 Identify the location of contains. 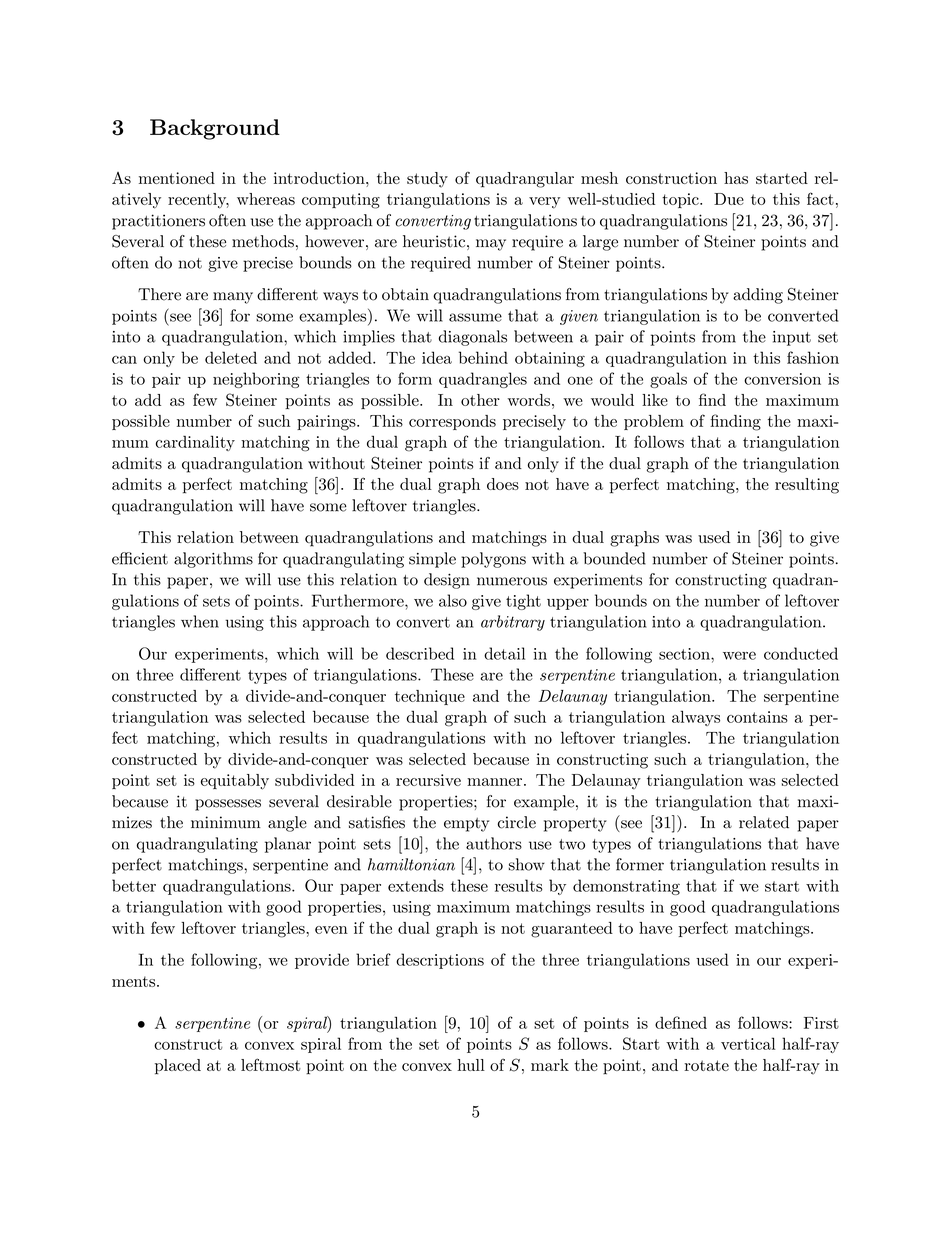
(757, 717).
